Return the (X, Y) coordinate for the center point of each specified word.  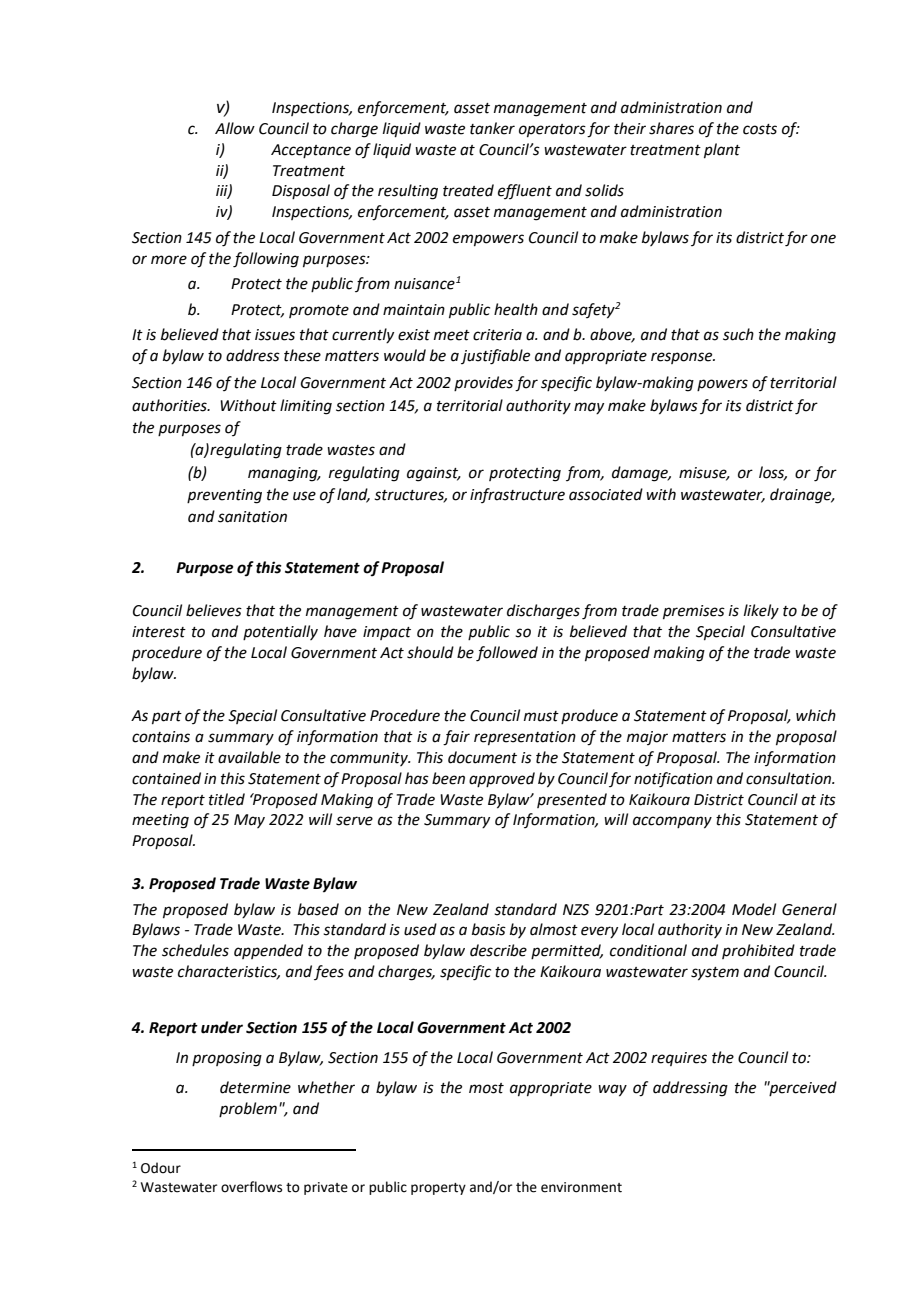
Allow (235, 128)
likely (761, 612)
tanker (492, 128)
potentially (280, 632)
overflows (251, 1187)
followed (507, 654)
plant (722, 150)
